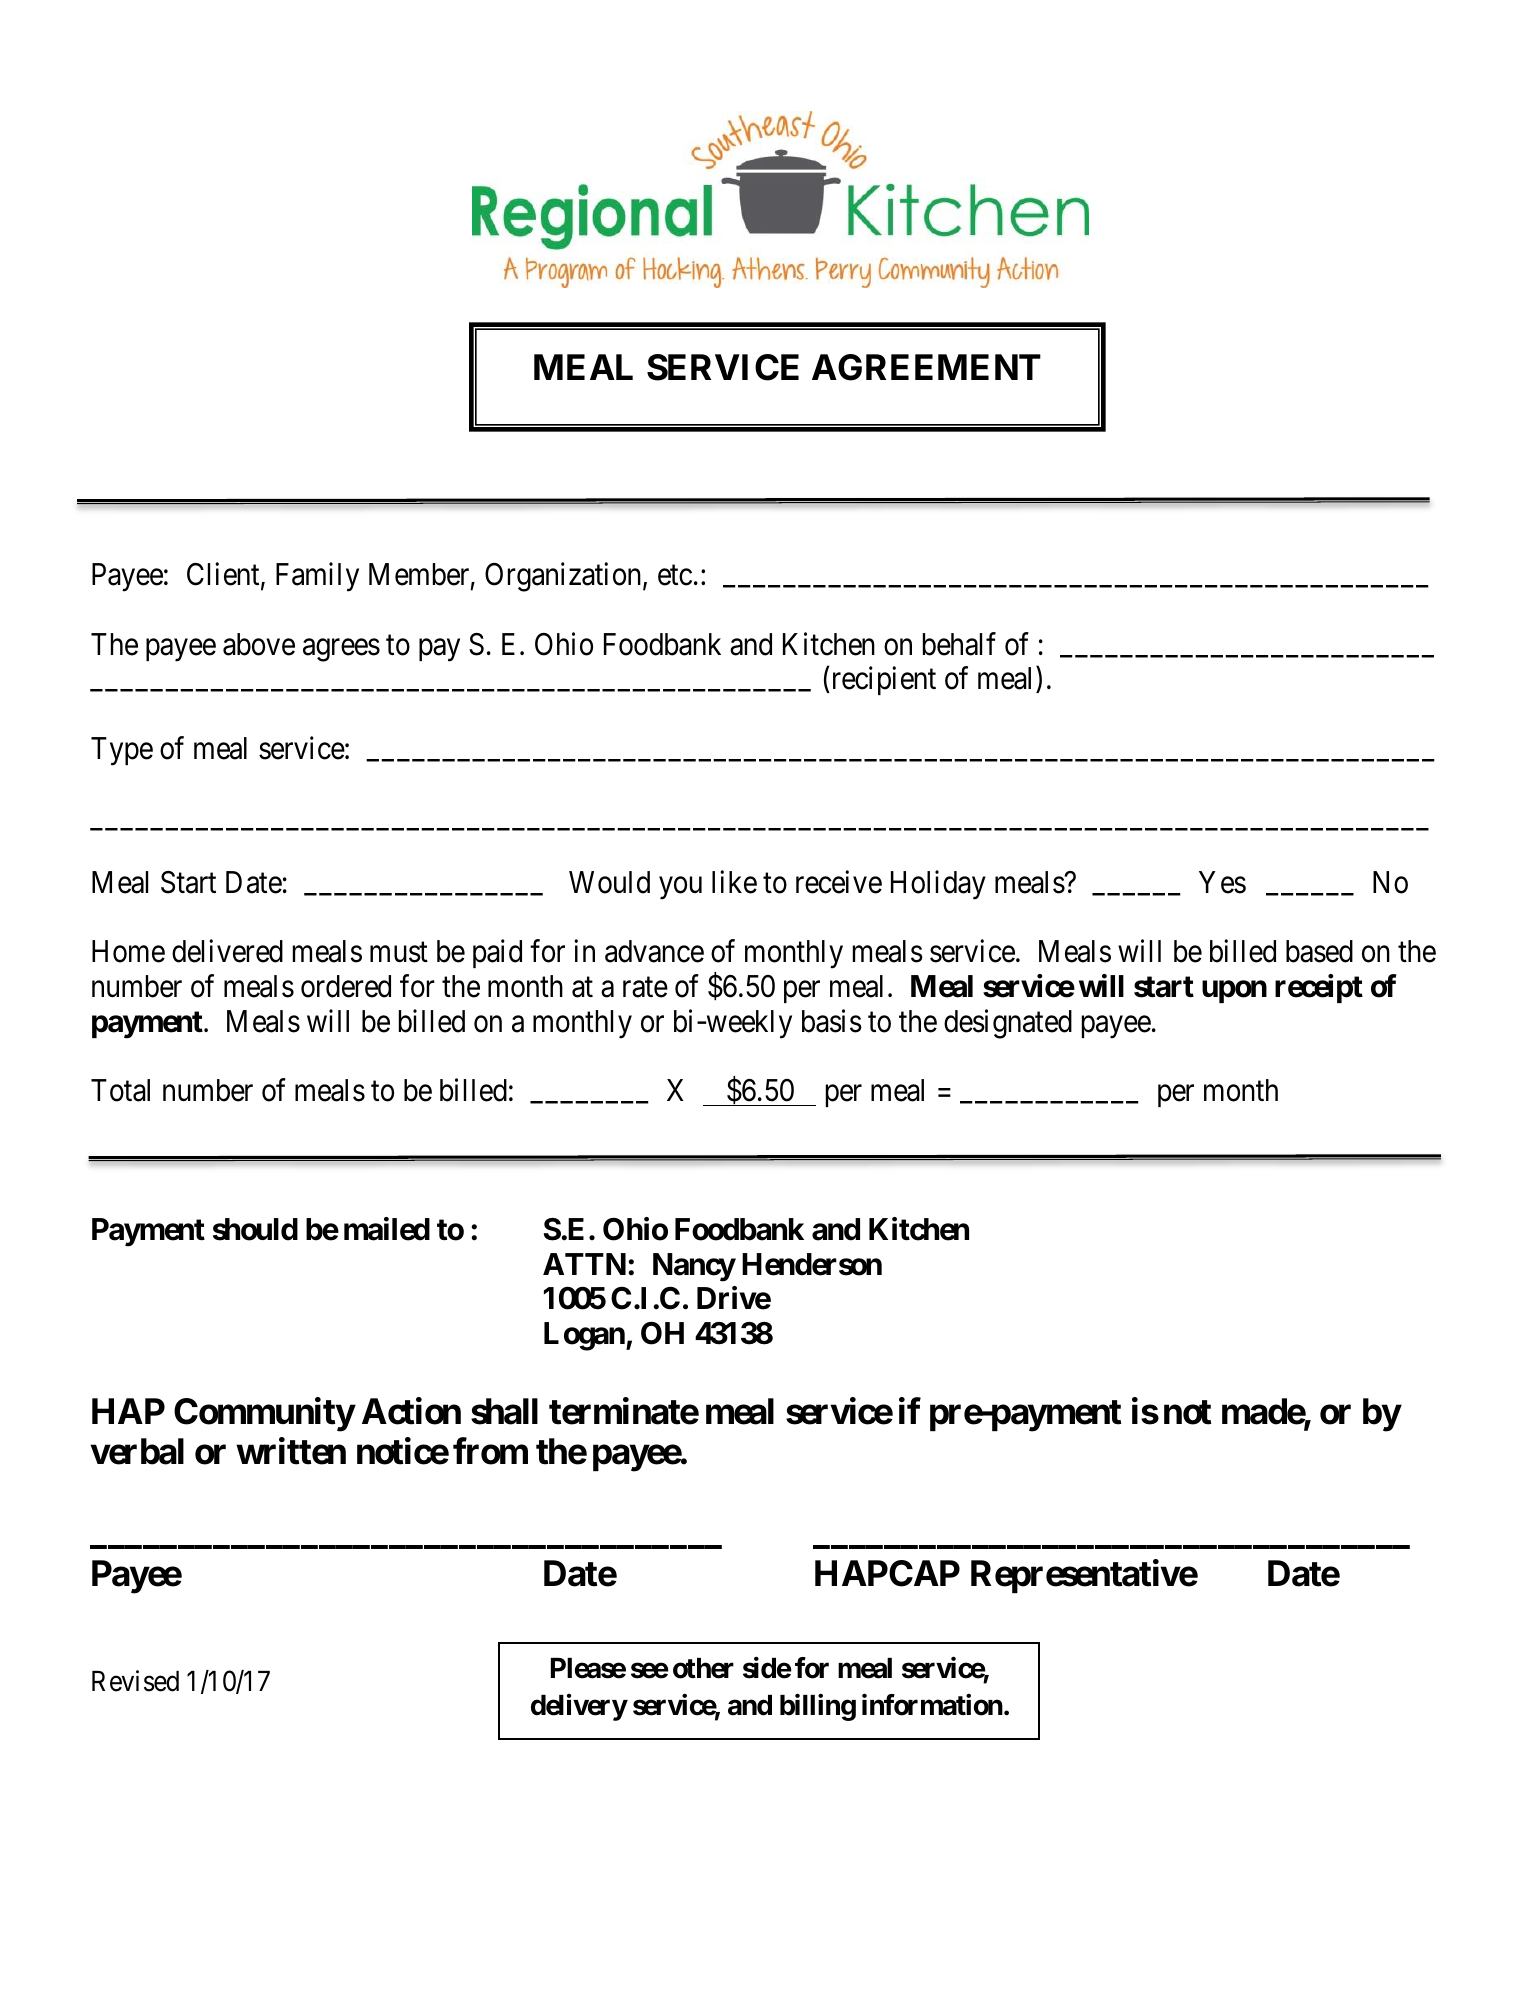  I want to click on behalf, so click(959, 644).
